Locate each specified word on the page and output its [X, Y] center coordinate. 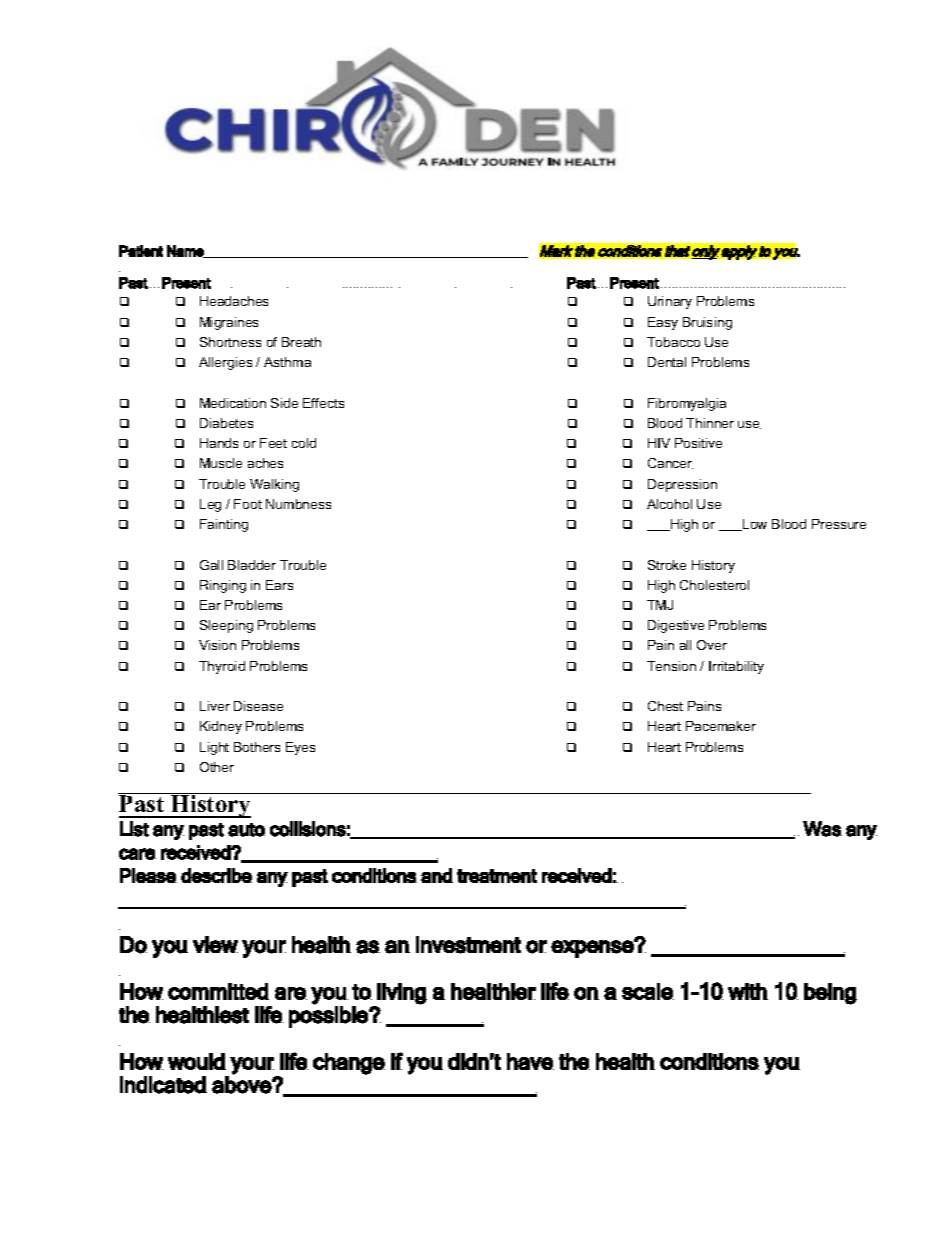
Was [822, 829]
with [748, 991]
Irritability [736, 667]
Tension [671, 666]
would [197, 1061]
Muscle [221, 463]
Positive [698, 443]
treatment [497, 876]
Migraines [229, 323]
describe [216, 875]
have [530, 1061]
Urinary [670, 302]
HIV [659, 443]
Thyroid [222, 667]
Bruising [707, 323]
